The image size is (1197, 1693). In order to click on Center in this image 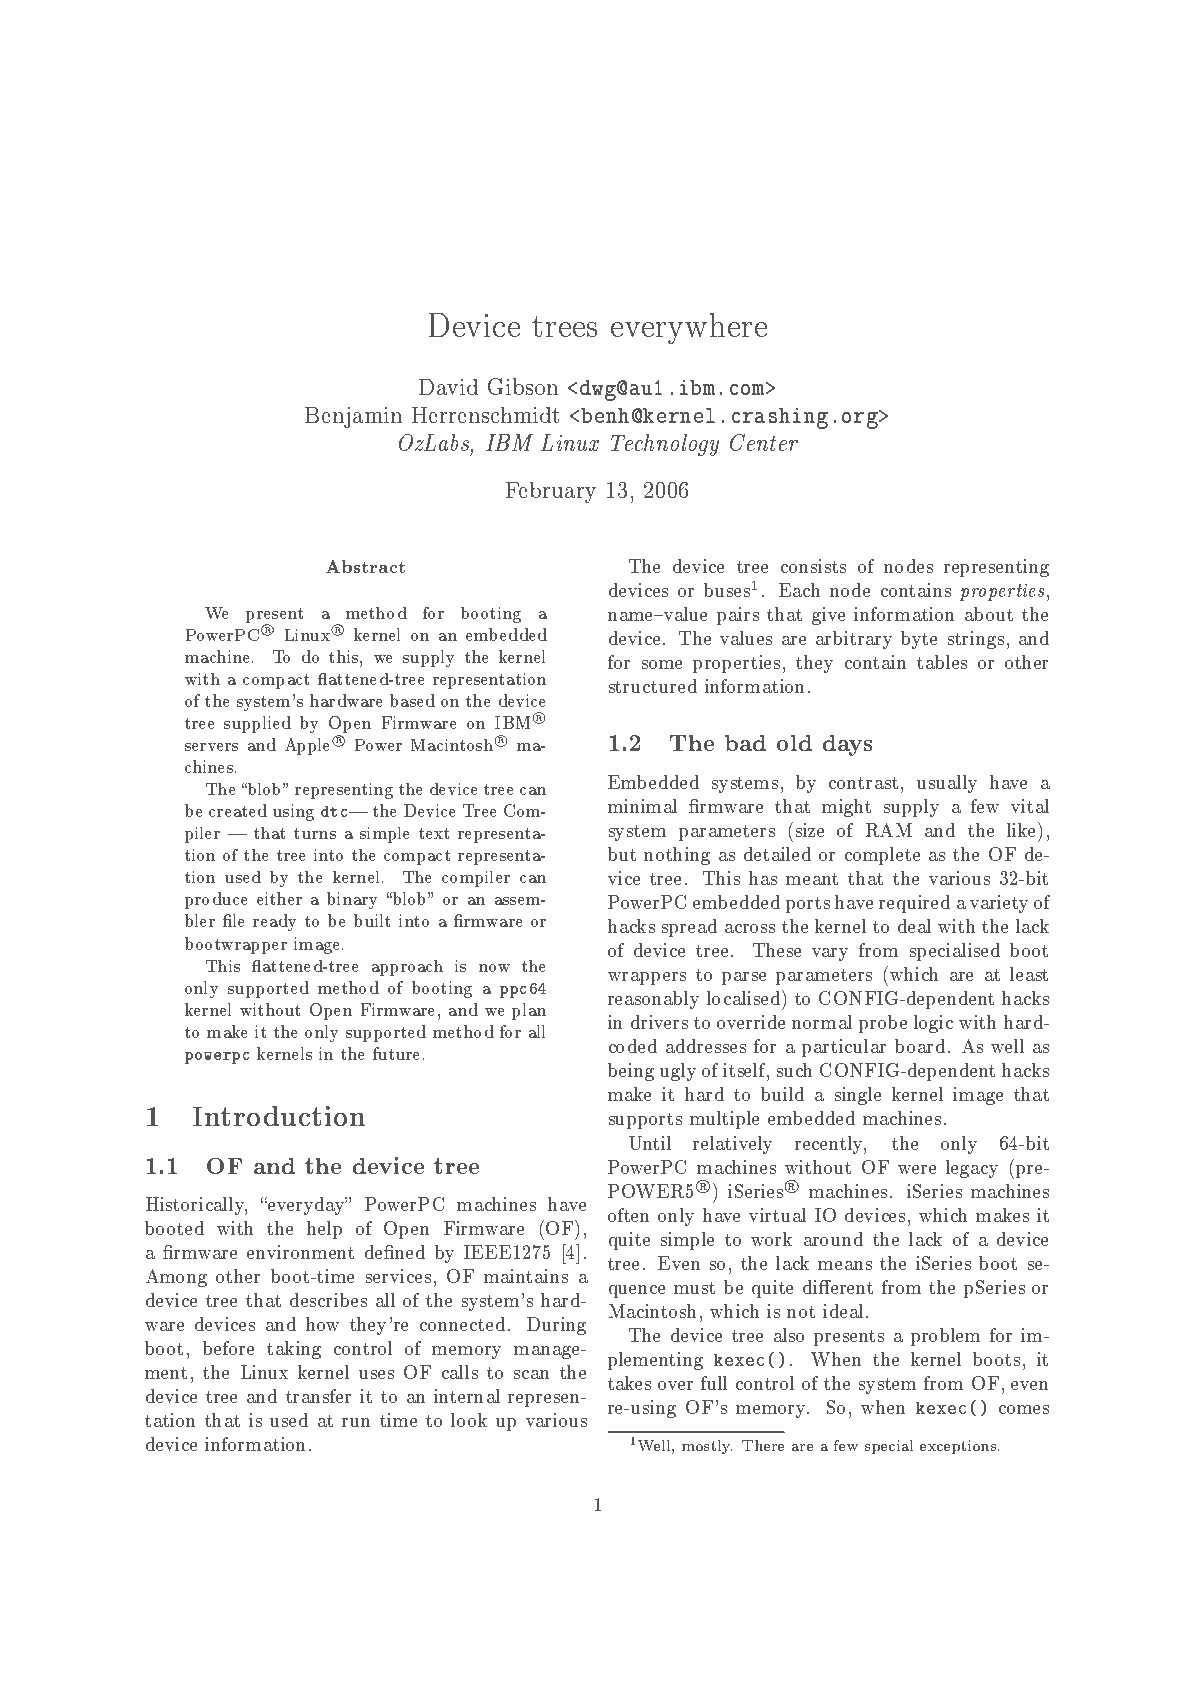, I will do `click(764, 442)`.
